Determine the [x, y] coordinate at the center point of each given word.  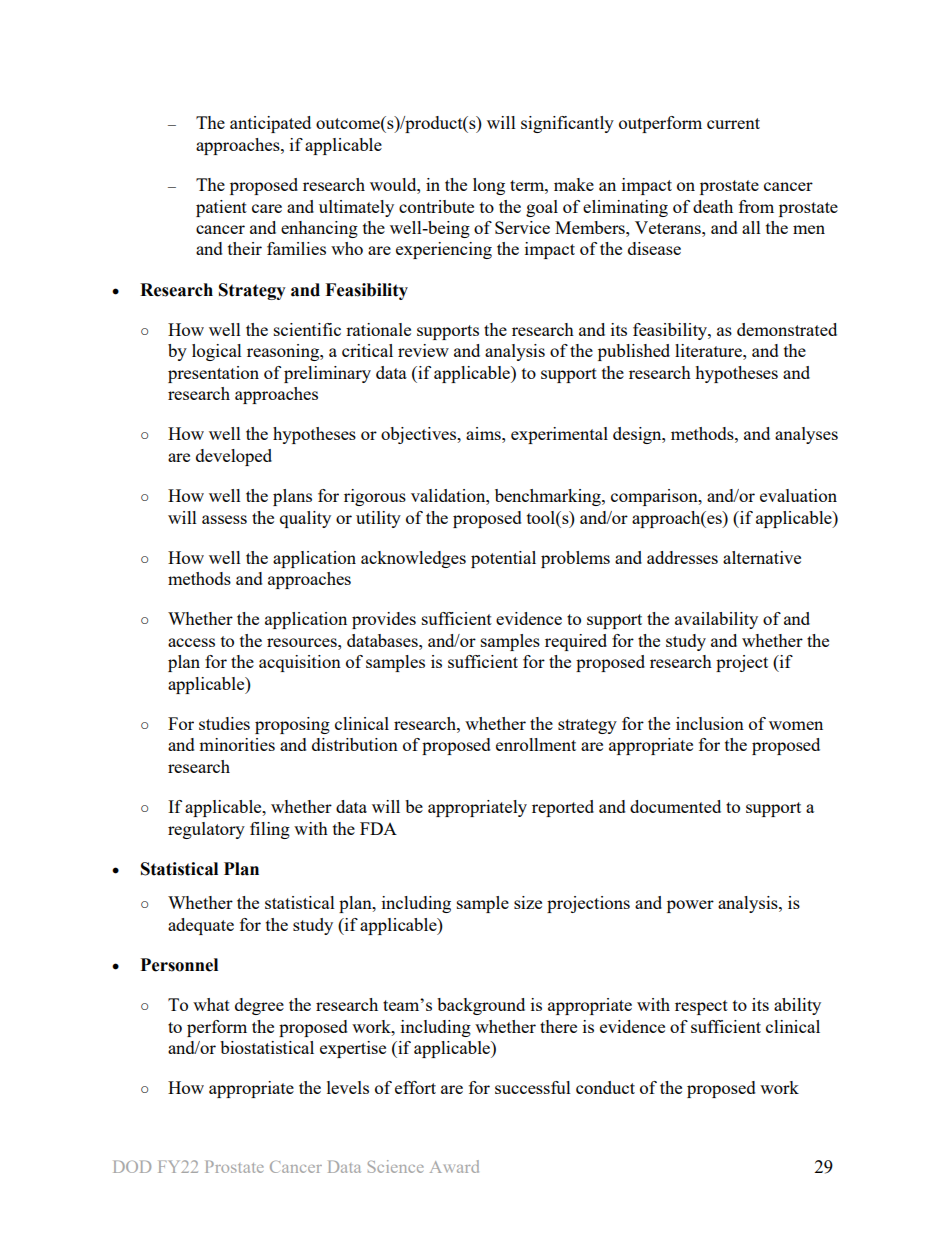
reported [563, 808]
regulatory [206, 830]
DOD [132, 1166]
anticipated [270, 124]
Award [454, 1166]
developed [234, 457]
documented [675, 806]
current [733, 123]
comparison [655, 497]
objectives [420, 435]
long [489, 186]
